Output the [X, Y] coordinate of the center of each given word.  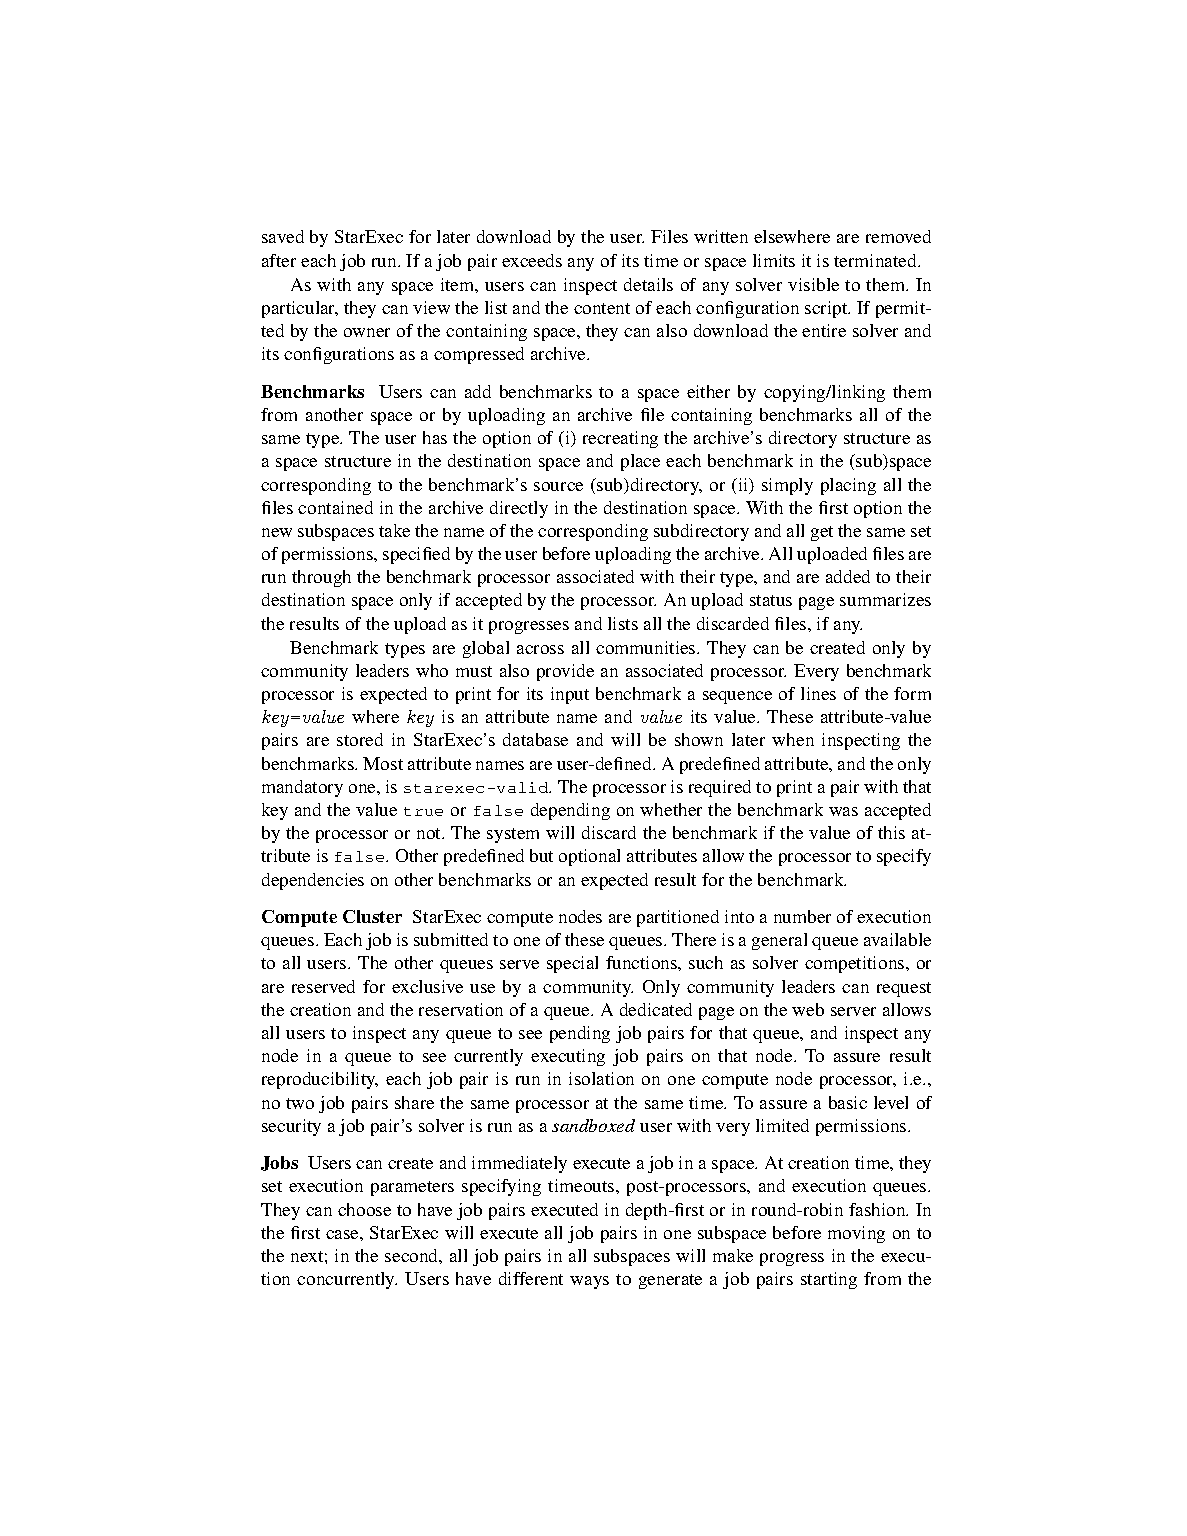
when [793, 739]
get [822, 533]
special [572, 964]
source [558, 486]
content [602, 308]
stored [360, 739]
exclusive [427, 986]
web [808, 1009]
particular [300, 309]
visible [813, 284]
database [535, 739]
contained [335, 507]
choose [364, 1209]
